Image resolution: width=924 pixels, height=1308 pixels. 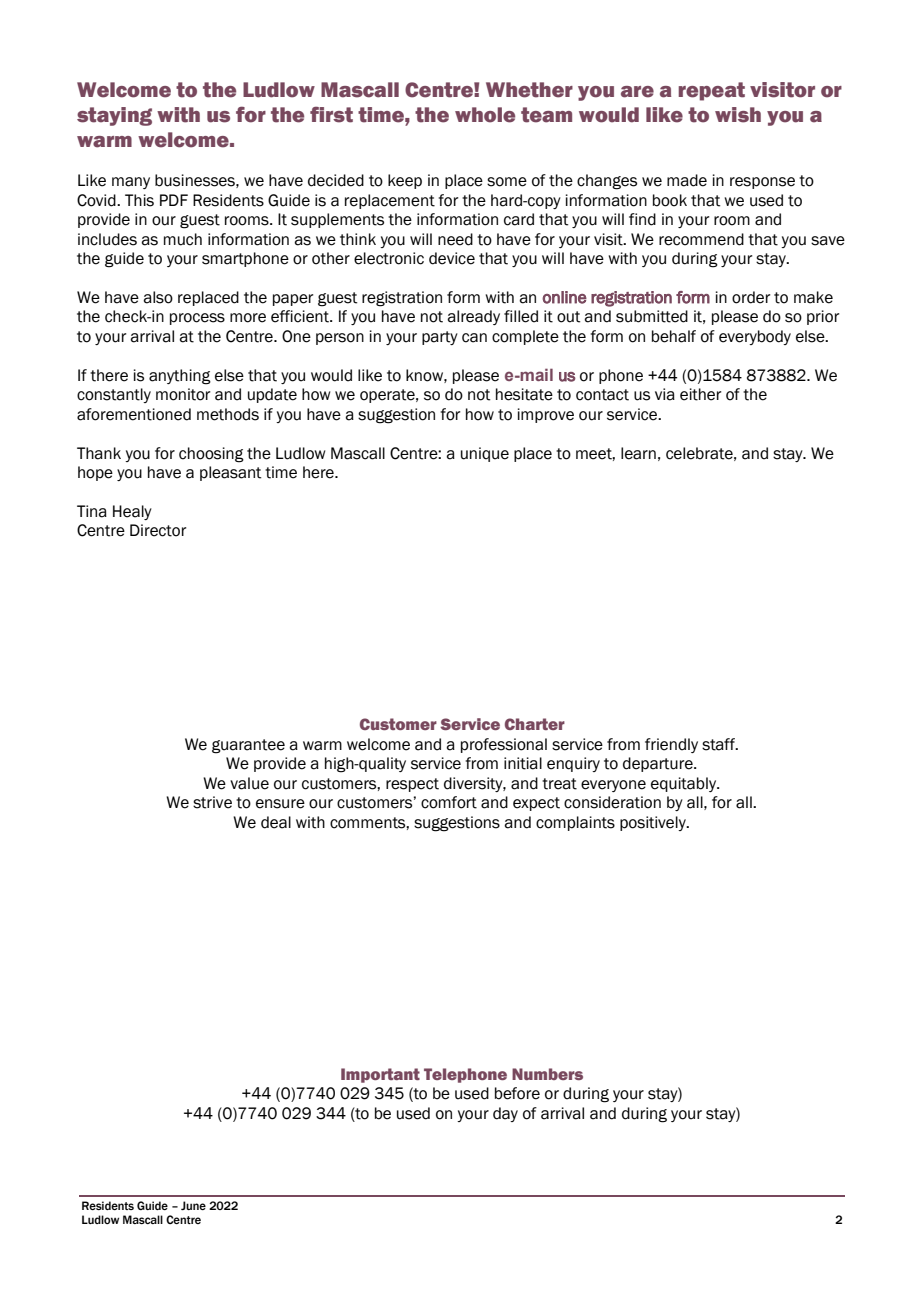 What do you see at coordinates (485, 454) in the page?
I see `unique` at bounding box center [485, 454].
